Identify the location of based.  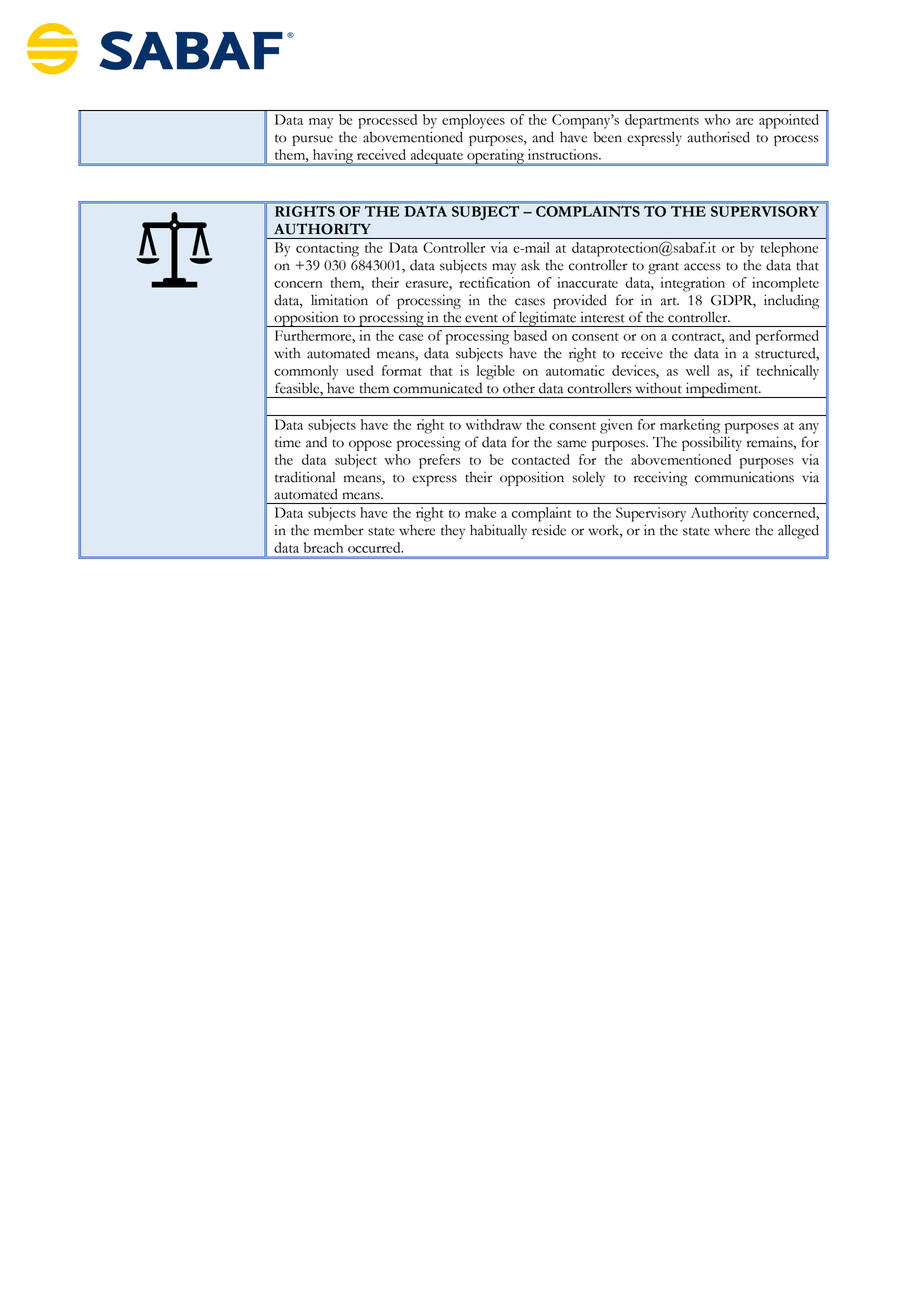
(530, 335).
